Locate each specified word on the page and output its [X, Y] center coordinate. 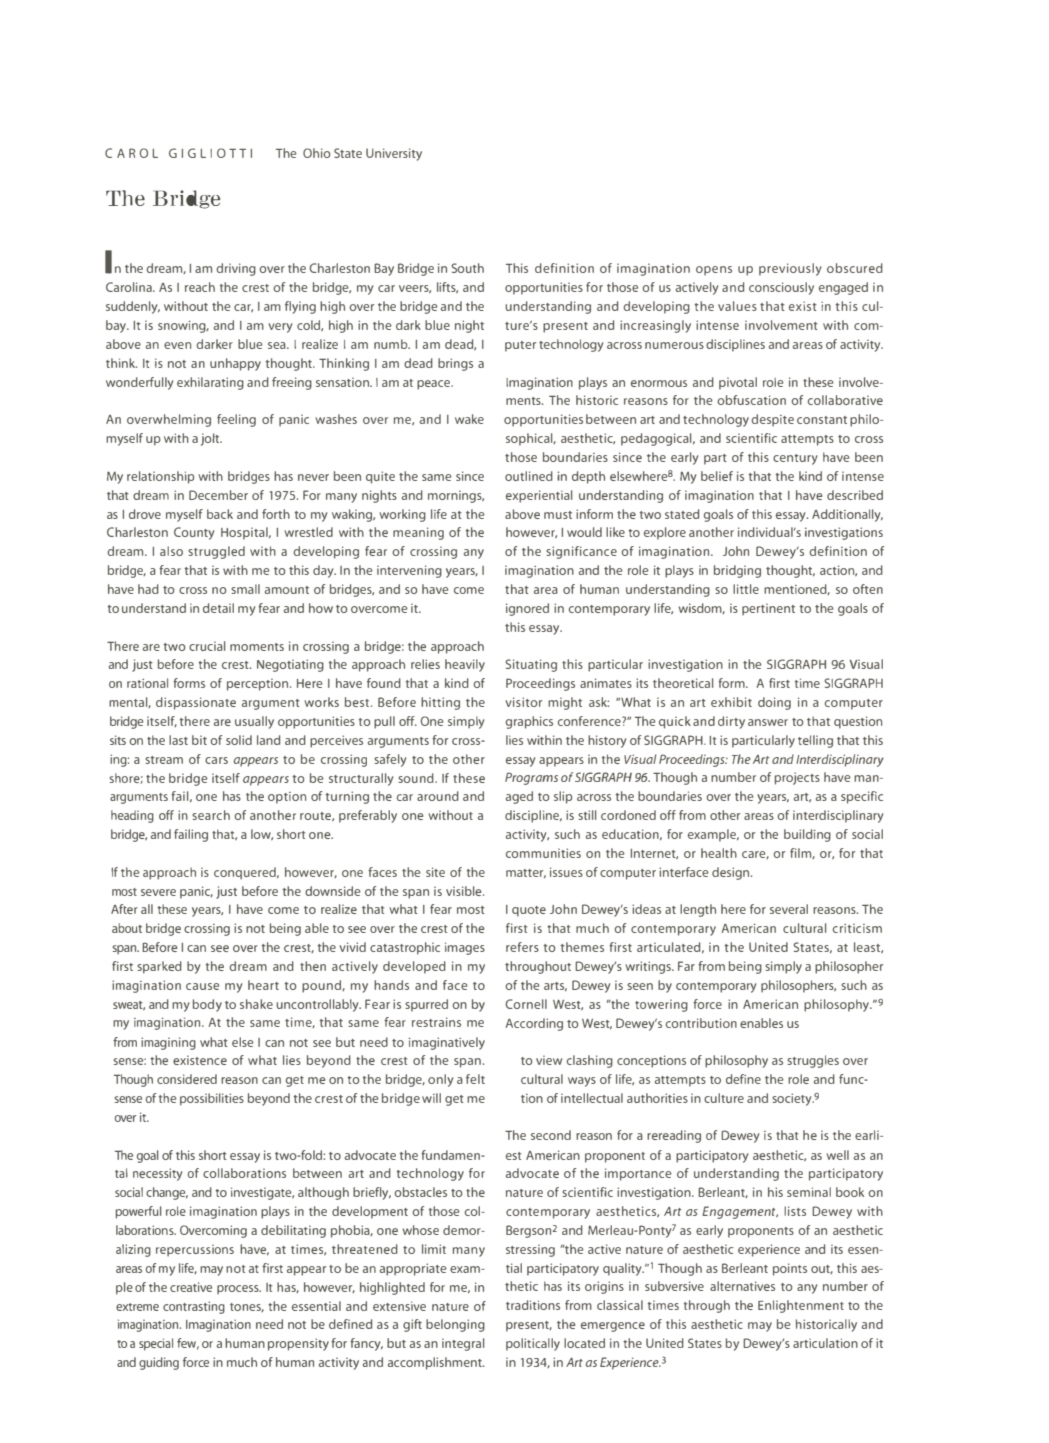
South [467, 268]
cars [216, 760]
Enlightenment [801, 1306]
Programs [531, 778]
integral [463, 1344]
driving [236, 269]
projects [797, 778]
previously [790, 269]
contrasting [194, 1307]
